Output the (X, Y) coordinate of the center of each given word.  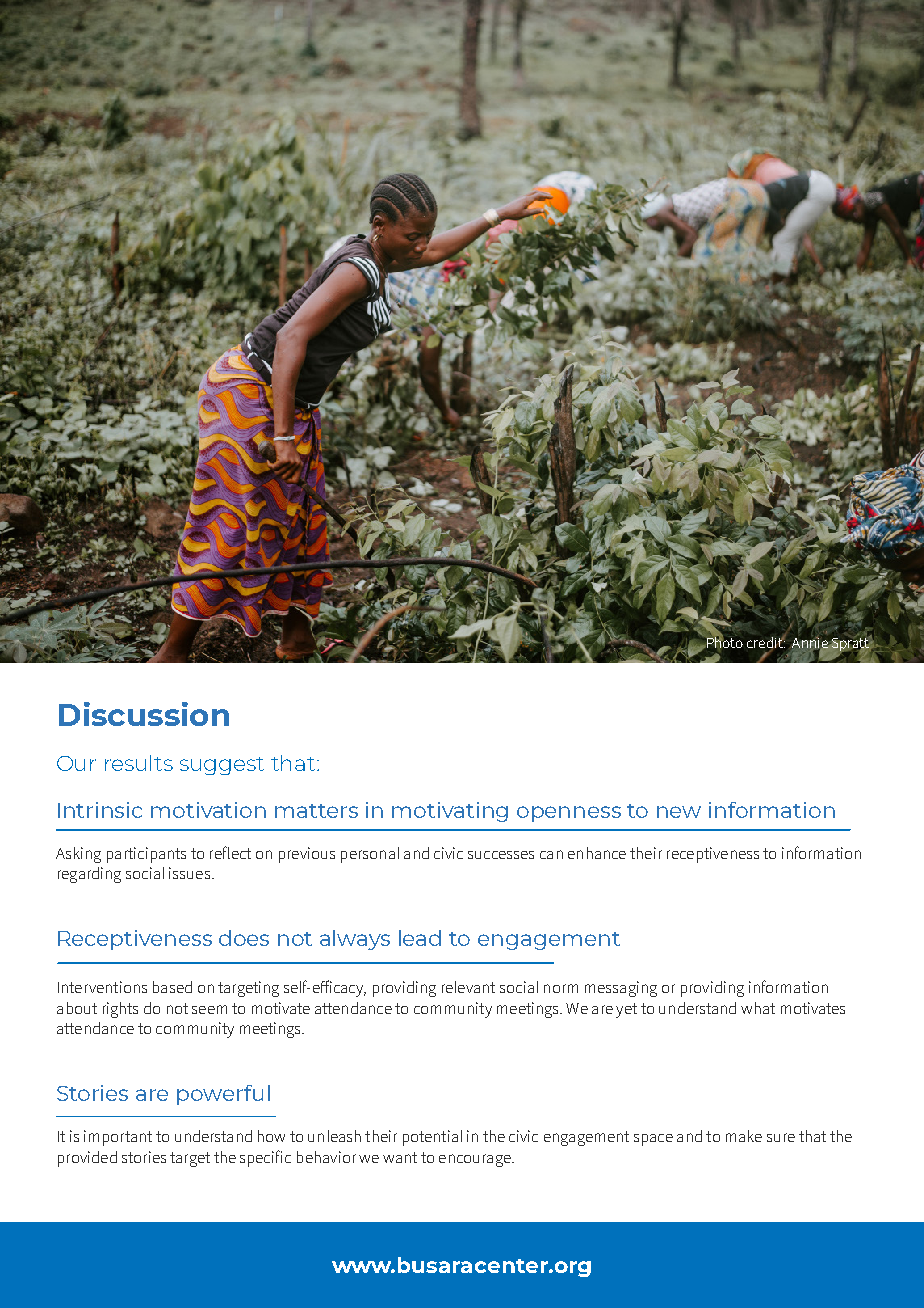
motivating (450, 812)
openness (569, 814)
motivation (208, 810)
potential (432, 1138)
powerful (223, 1095)
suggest (222, 766)
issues (189, 873)
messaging (621, 989)
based (172, 987)
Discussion (144, 714)
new (679, 812)
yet (626, 1010)
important (118, 1138)
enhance (597, 853)
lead (420, 938)
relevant (468, 987)
